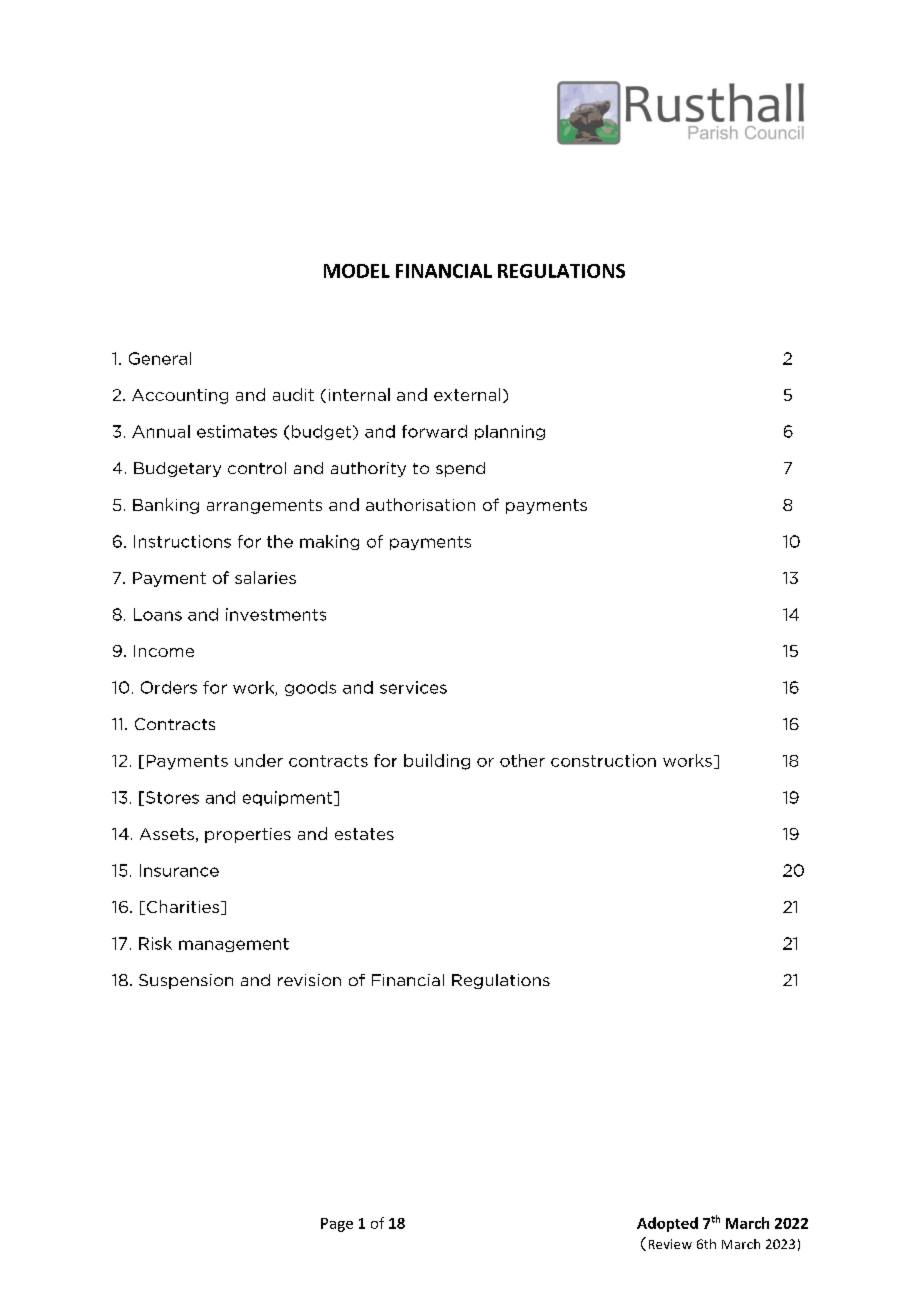 This image has width=924, height=1308. What do you see at coordinates (337, 1225) in the image?
I see `Page` at bounding box center [337, 1225].
